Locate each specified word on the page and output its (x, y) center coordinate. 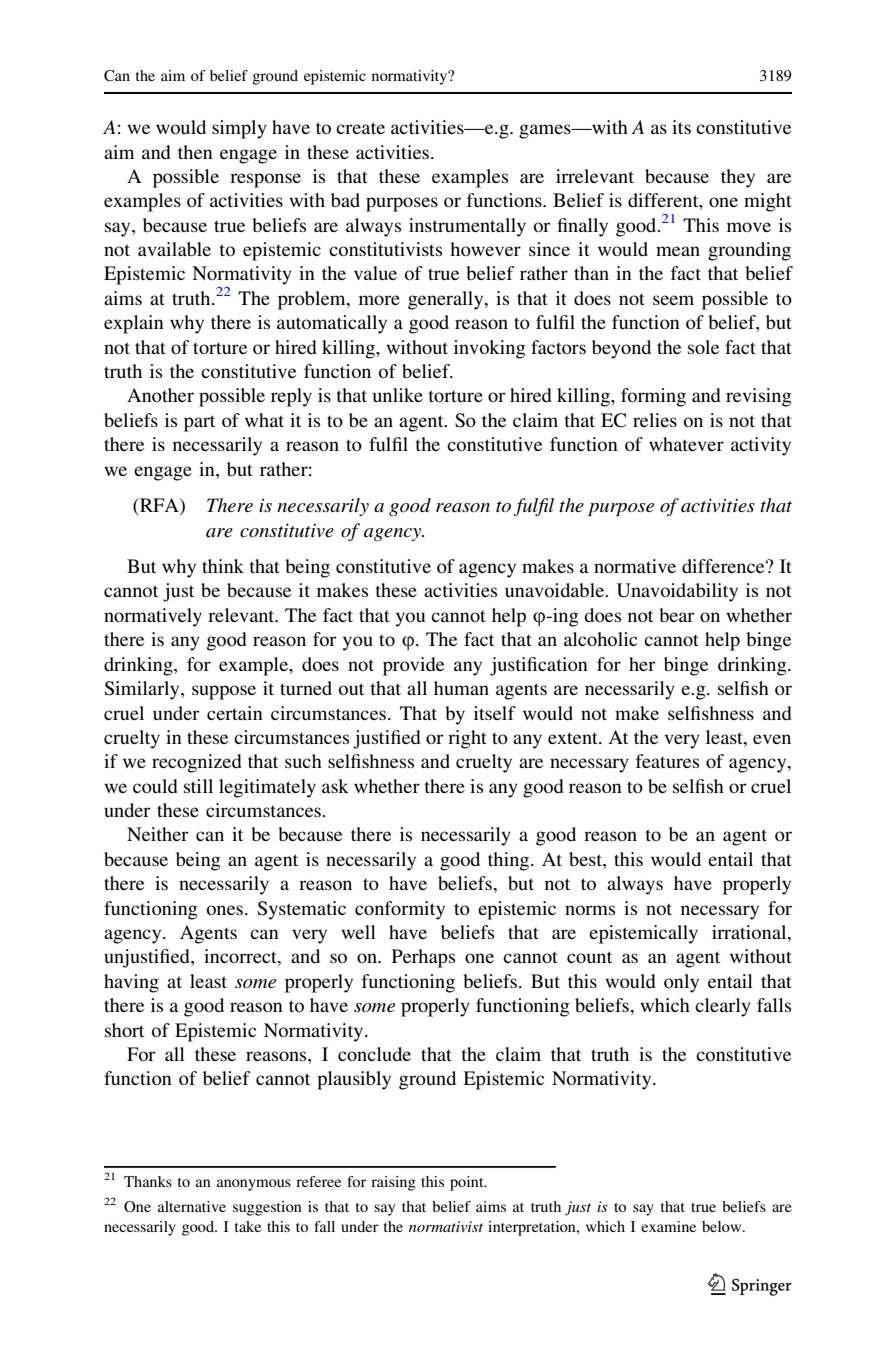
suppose (224, 692)
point (468, 1183)
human (461, 688)
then (195, 152)
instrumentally (467, 227)
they (738, 178)
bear (677, 615)
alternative (192, 1206)
